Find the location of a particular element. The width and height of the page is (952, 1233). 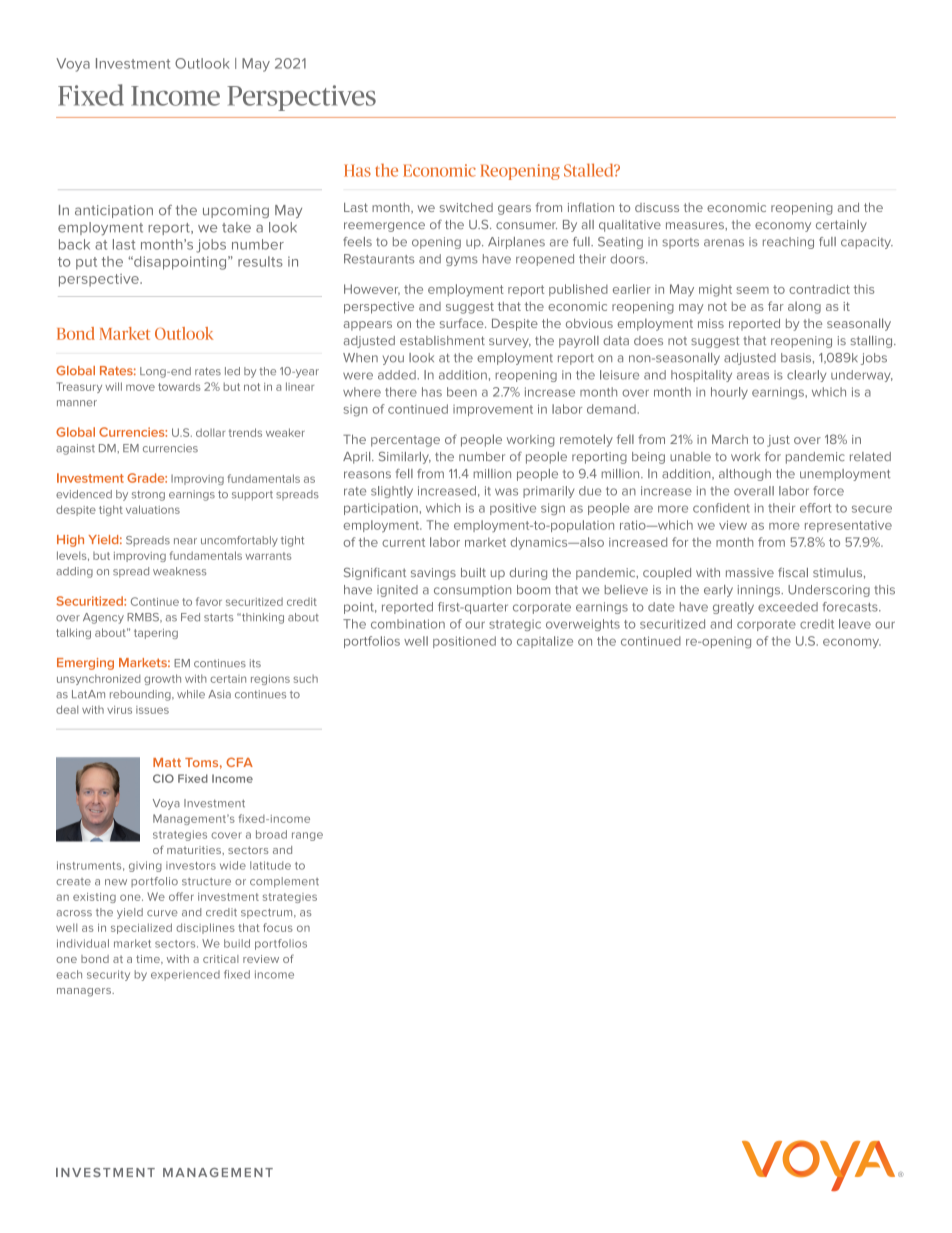

switched is located at coordinates (466, 207).
